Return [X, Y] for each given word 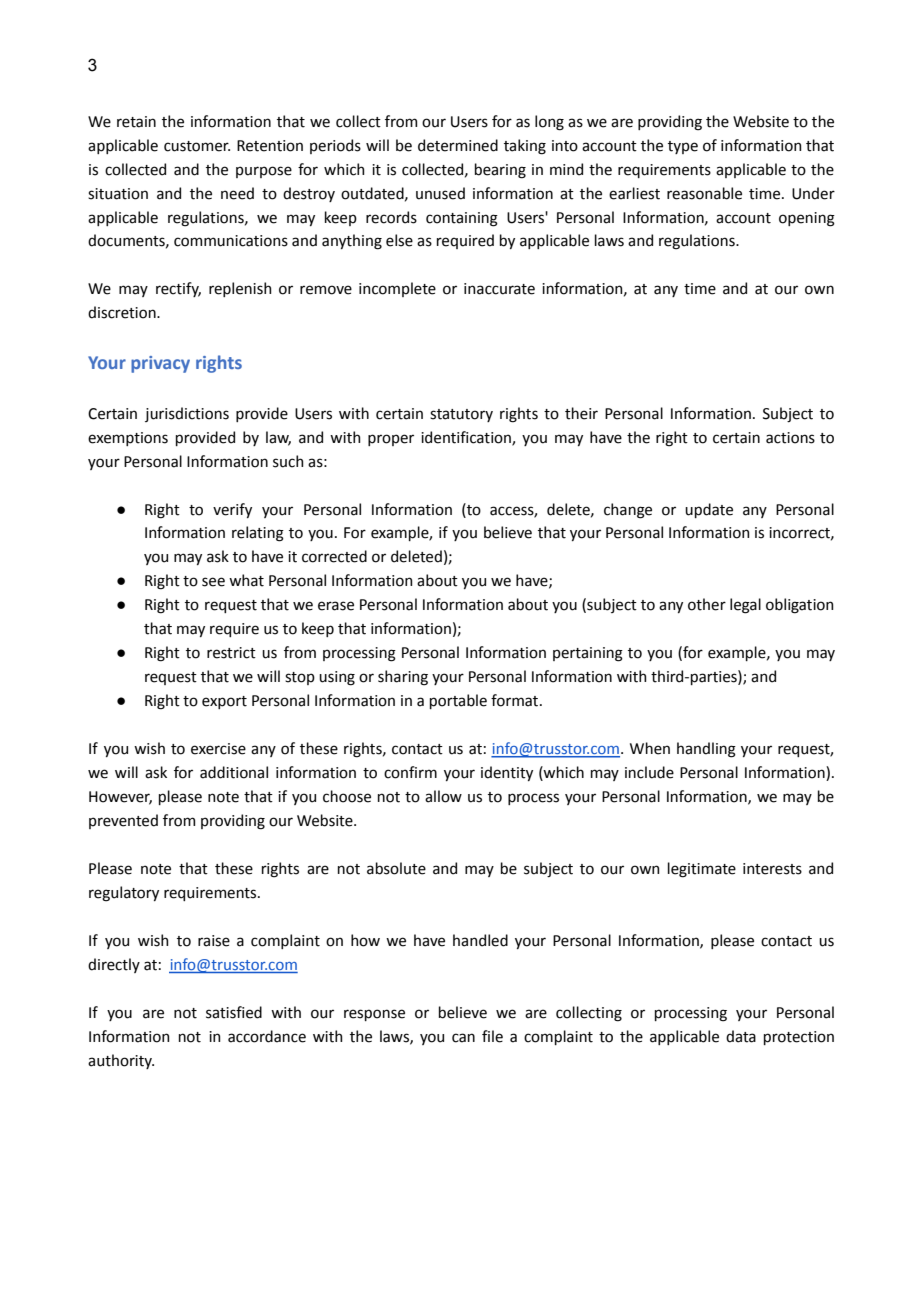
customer [197, 146]
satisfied [234, 1012]
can [463, 1038]
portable [458, 701]
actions [790, 438]
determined [458, 145]
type [683, 147]
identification [467, 438]
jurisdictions [187, 414]
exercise [218, 749]
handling [706, 750]
